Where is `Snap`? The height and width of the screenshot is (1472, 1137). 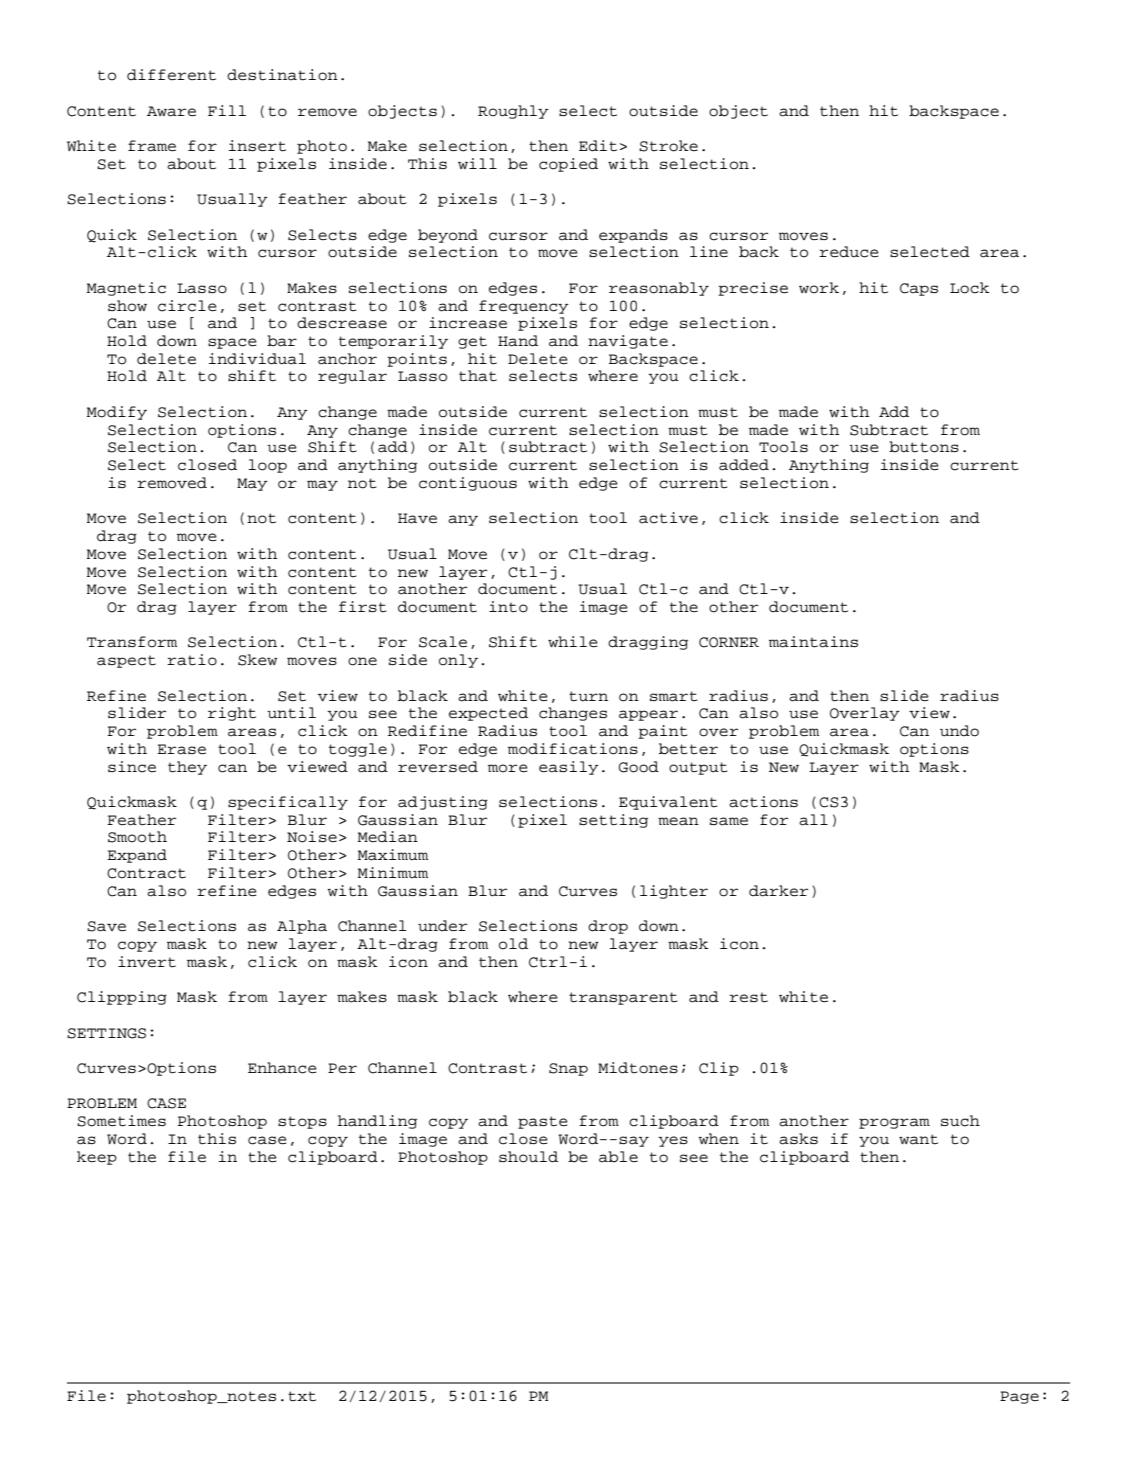 Snap is located at coordinates (568, 1069).
